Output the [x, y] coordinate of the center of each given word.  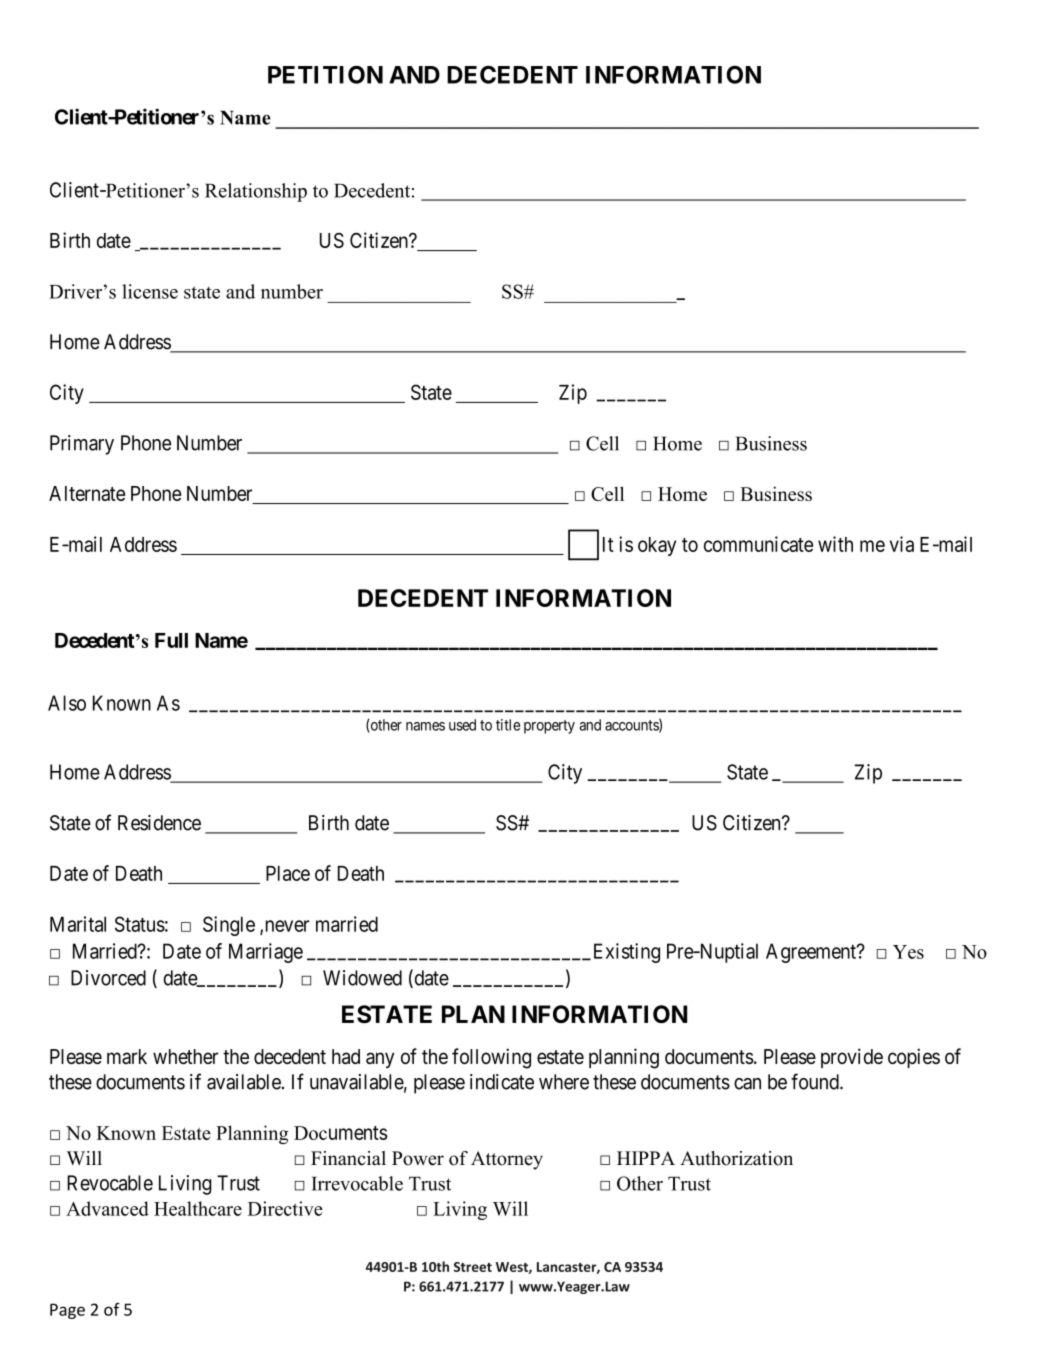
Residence [159, 823]
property [549, 727]
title [508, 725]
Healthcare [198, 1208]
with [835, 544]
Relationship [256, 192]
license [150, 291]
